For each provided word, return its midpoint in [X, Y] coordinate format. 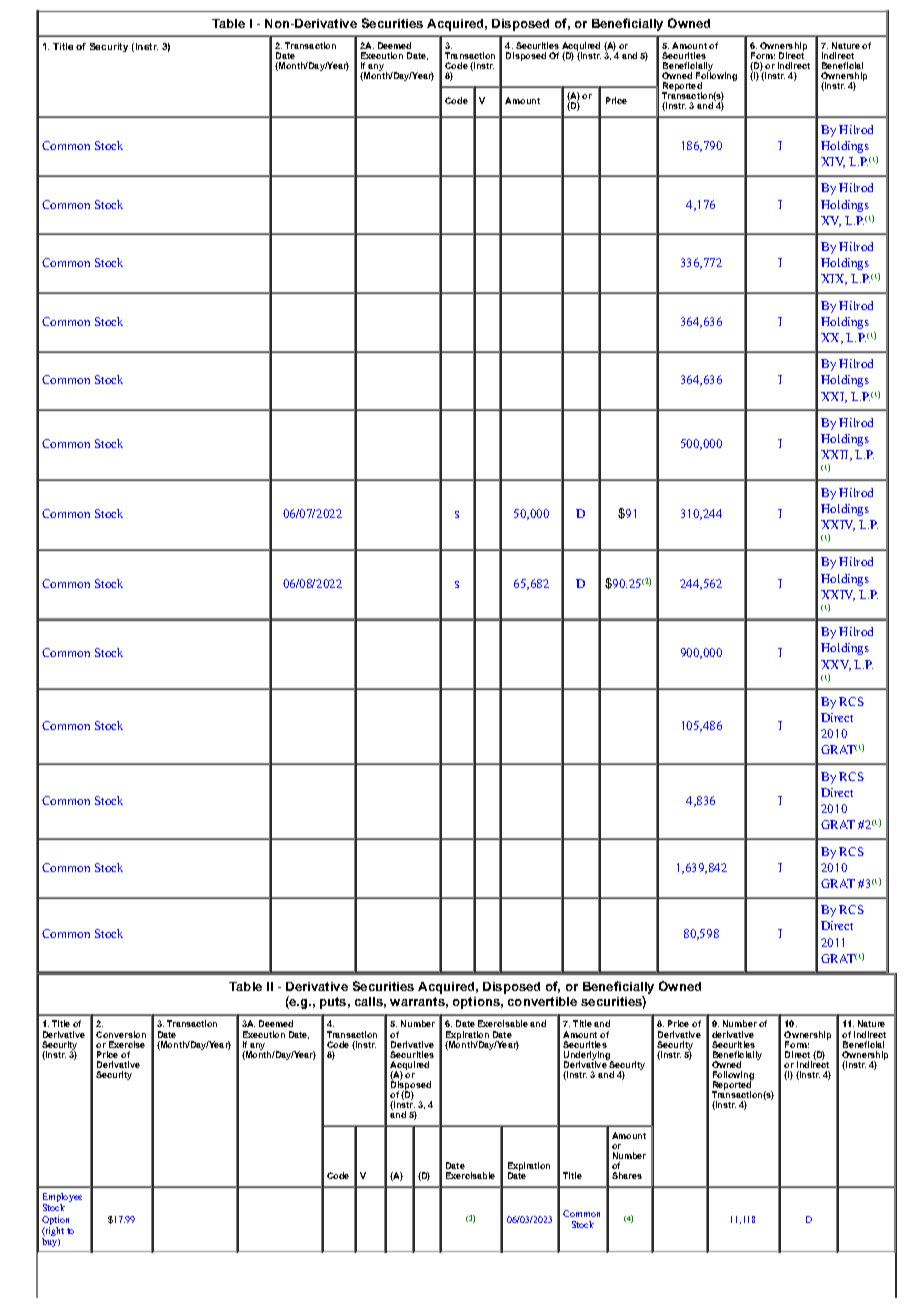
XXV [836, 665]
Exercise [127, 1044]
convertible [542, 1001]
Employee [62, 1199]
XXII [836, 455]
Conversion [121, 1034]
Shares [627, 1175]
